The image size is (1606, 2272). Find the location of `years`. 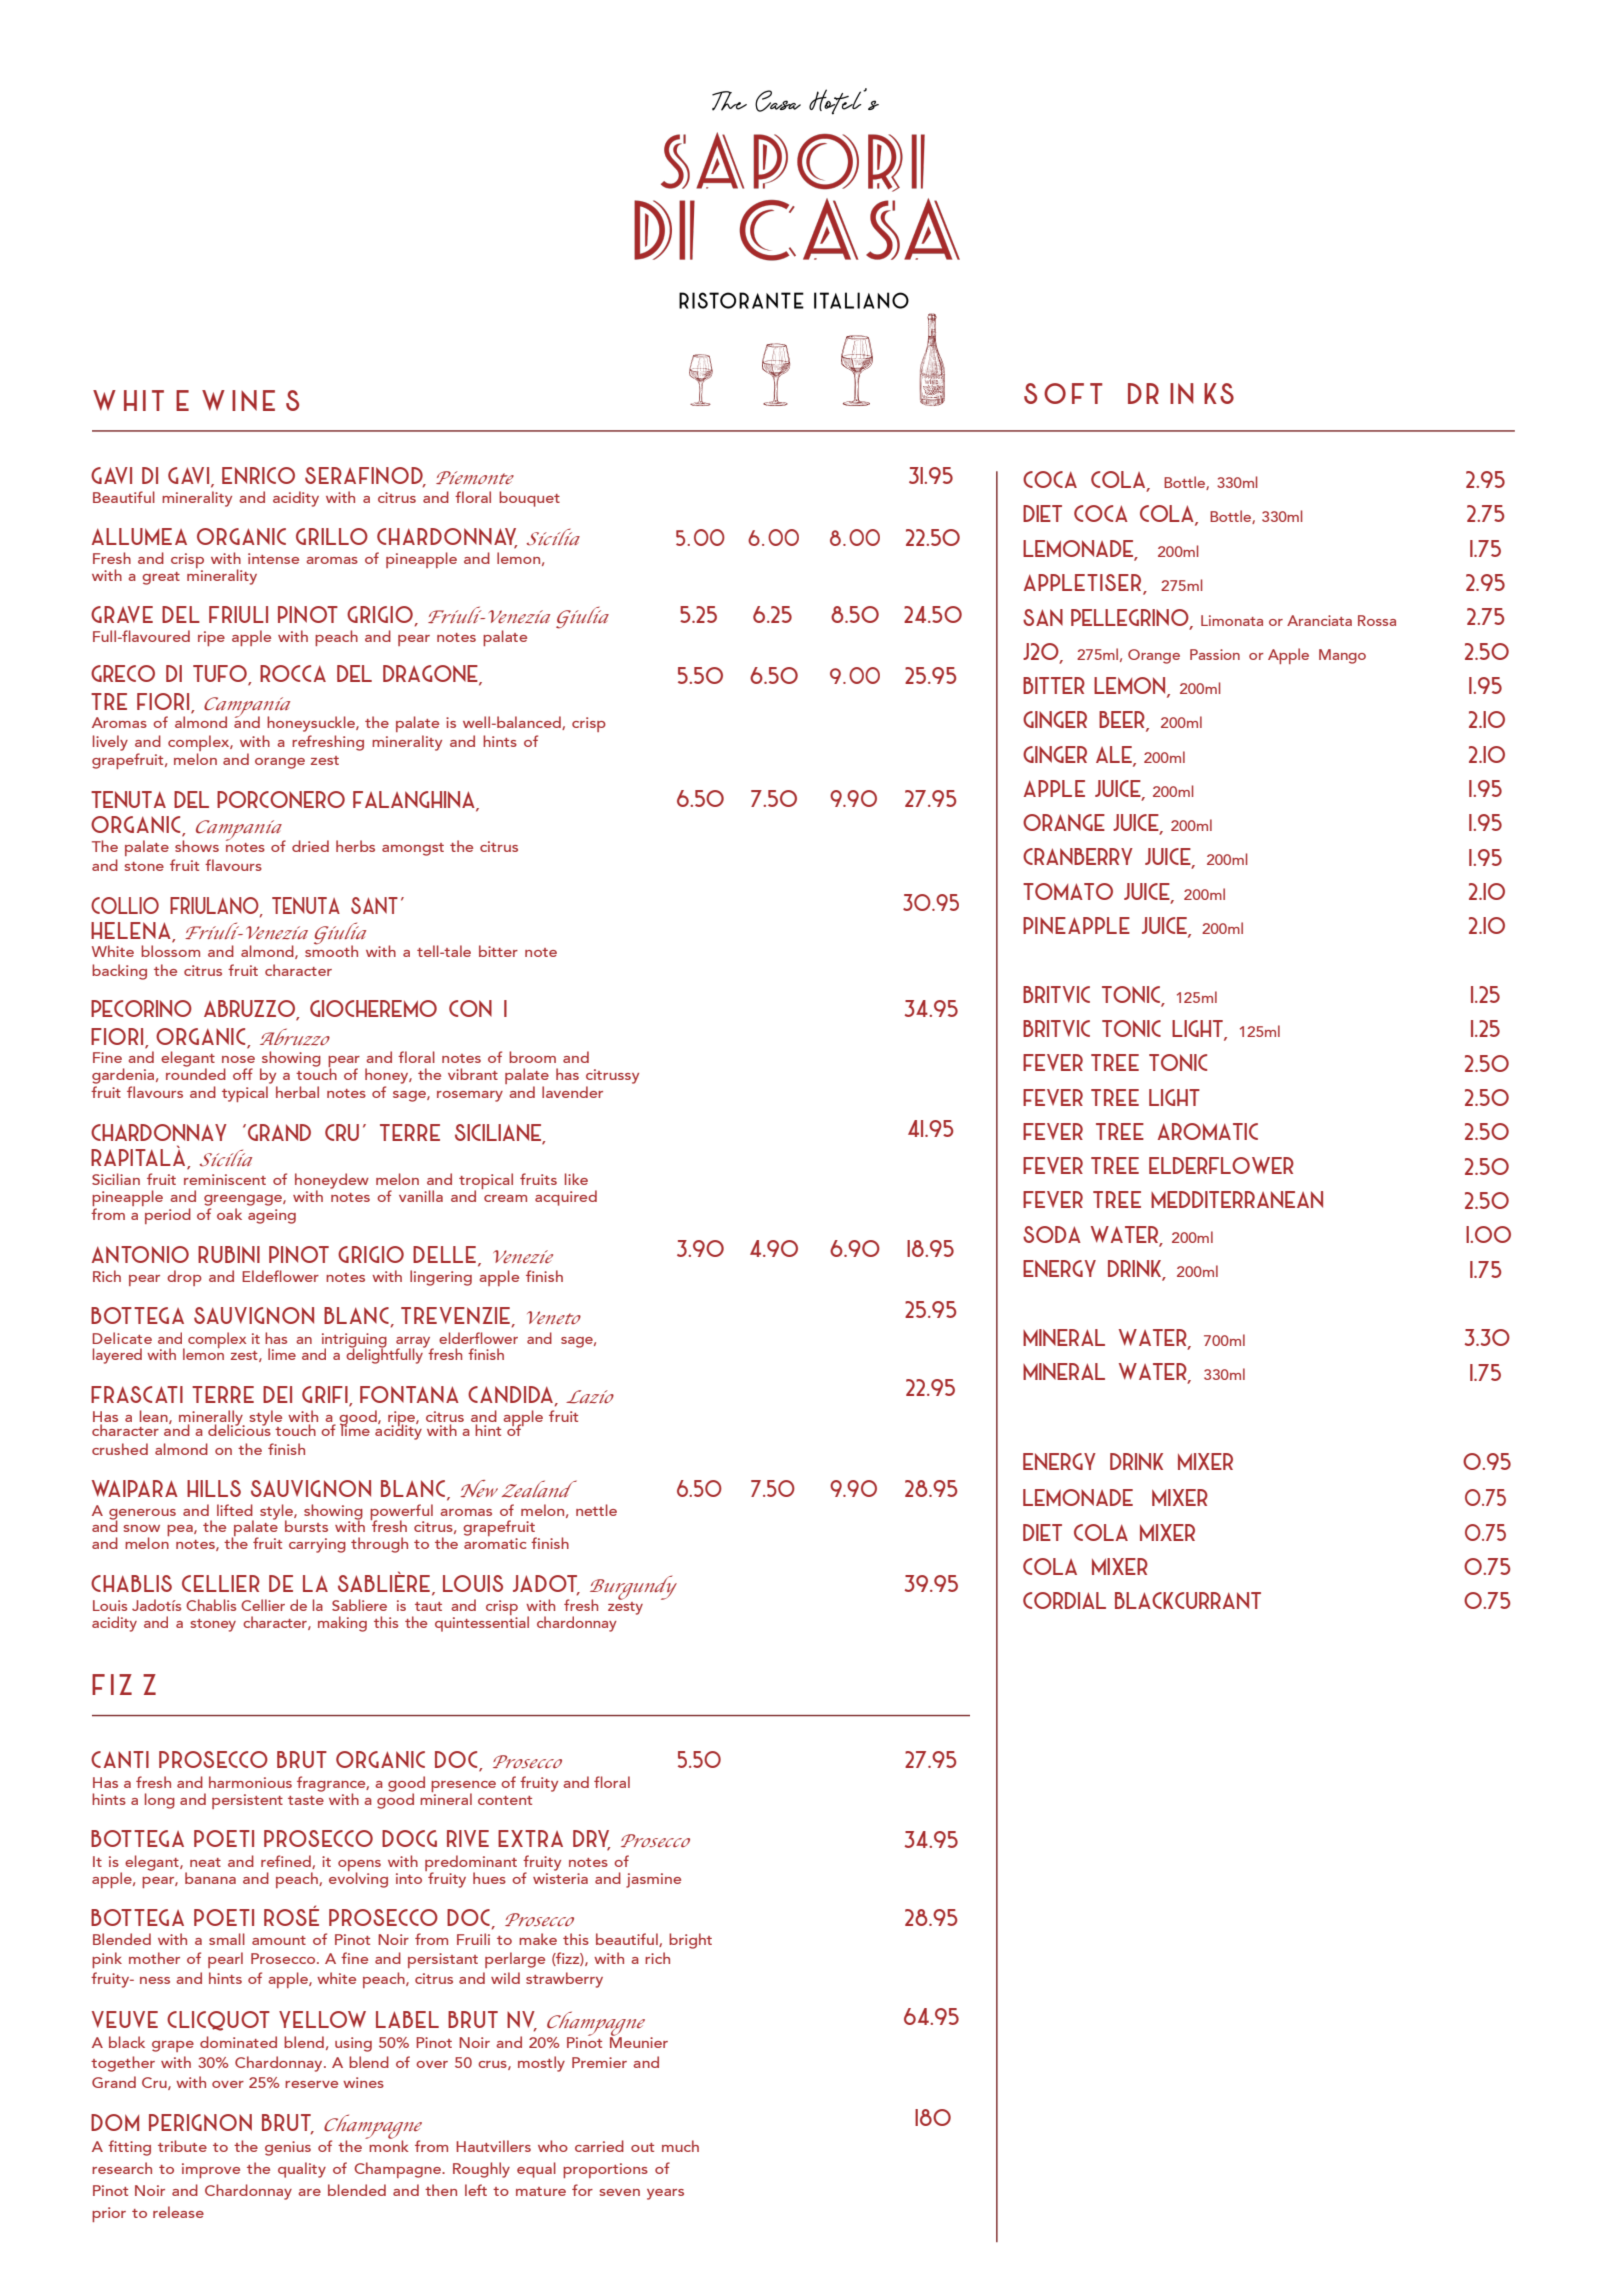

years is located at coordinates (665, 2194).
